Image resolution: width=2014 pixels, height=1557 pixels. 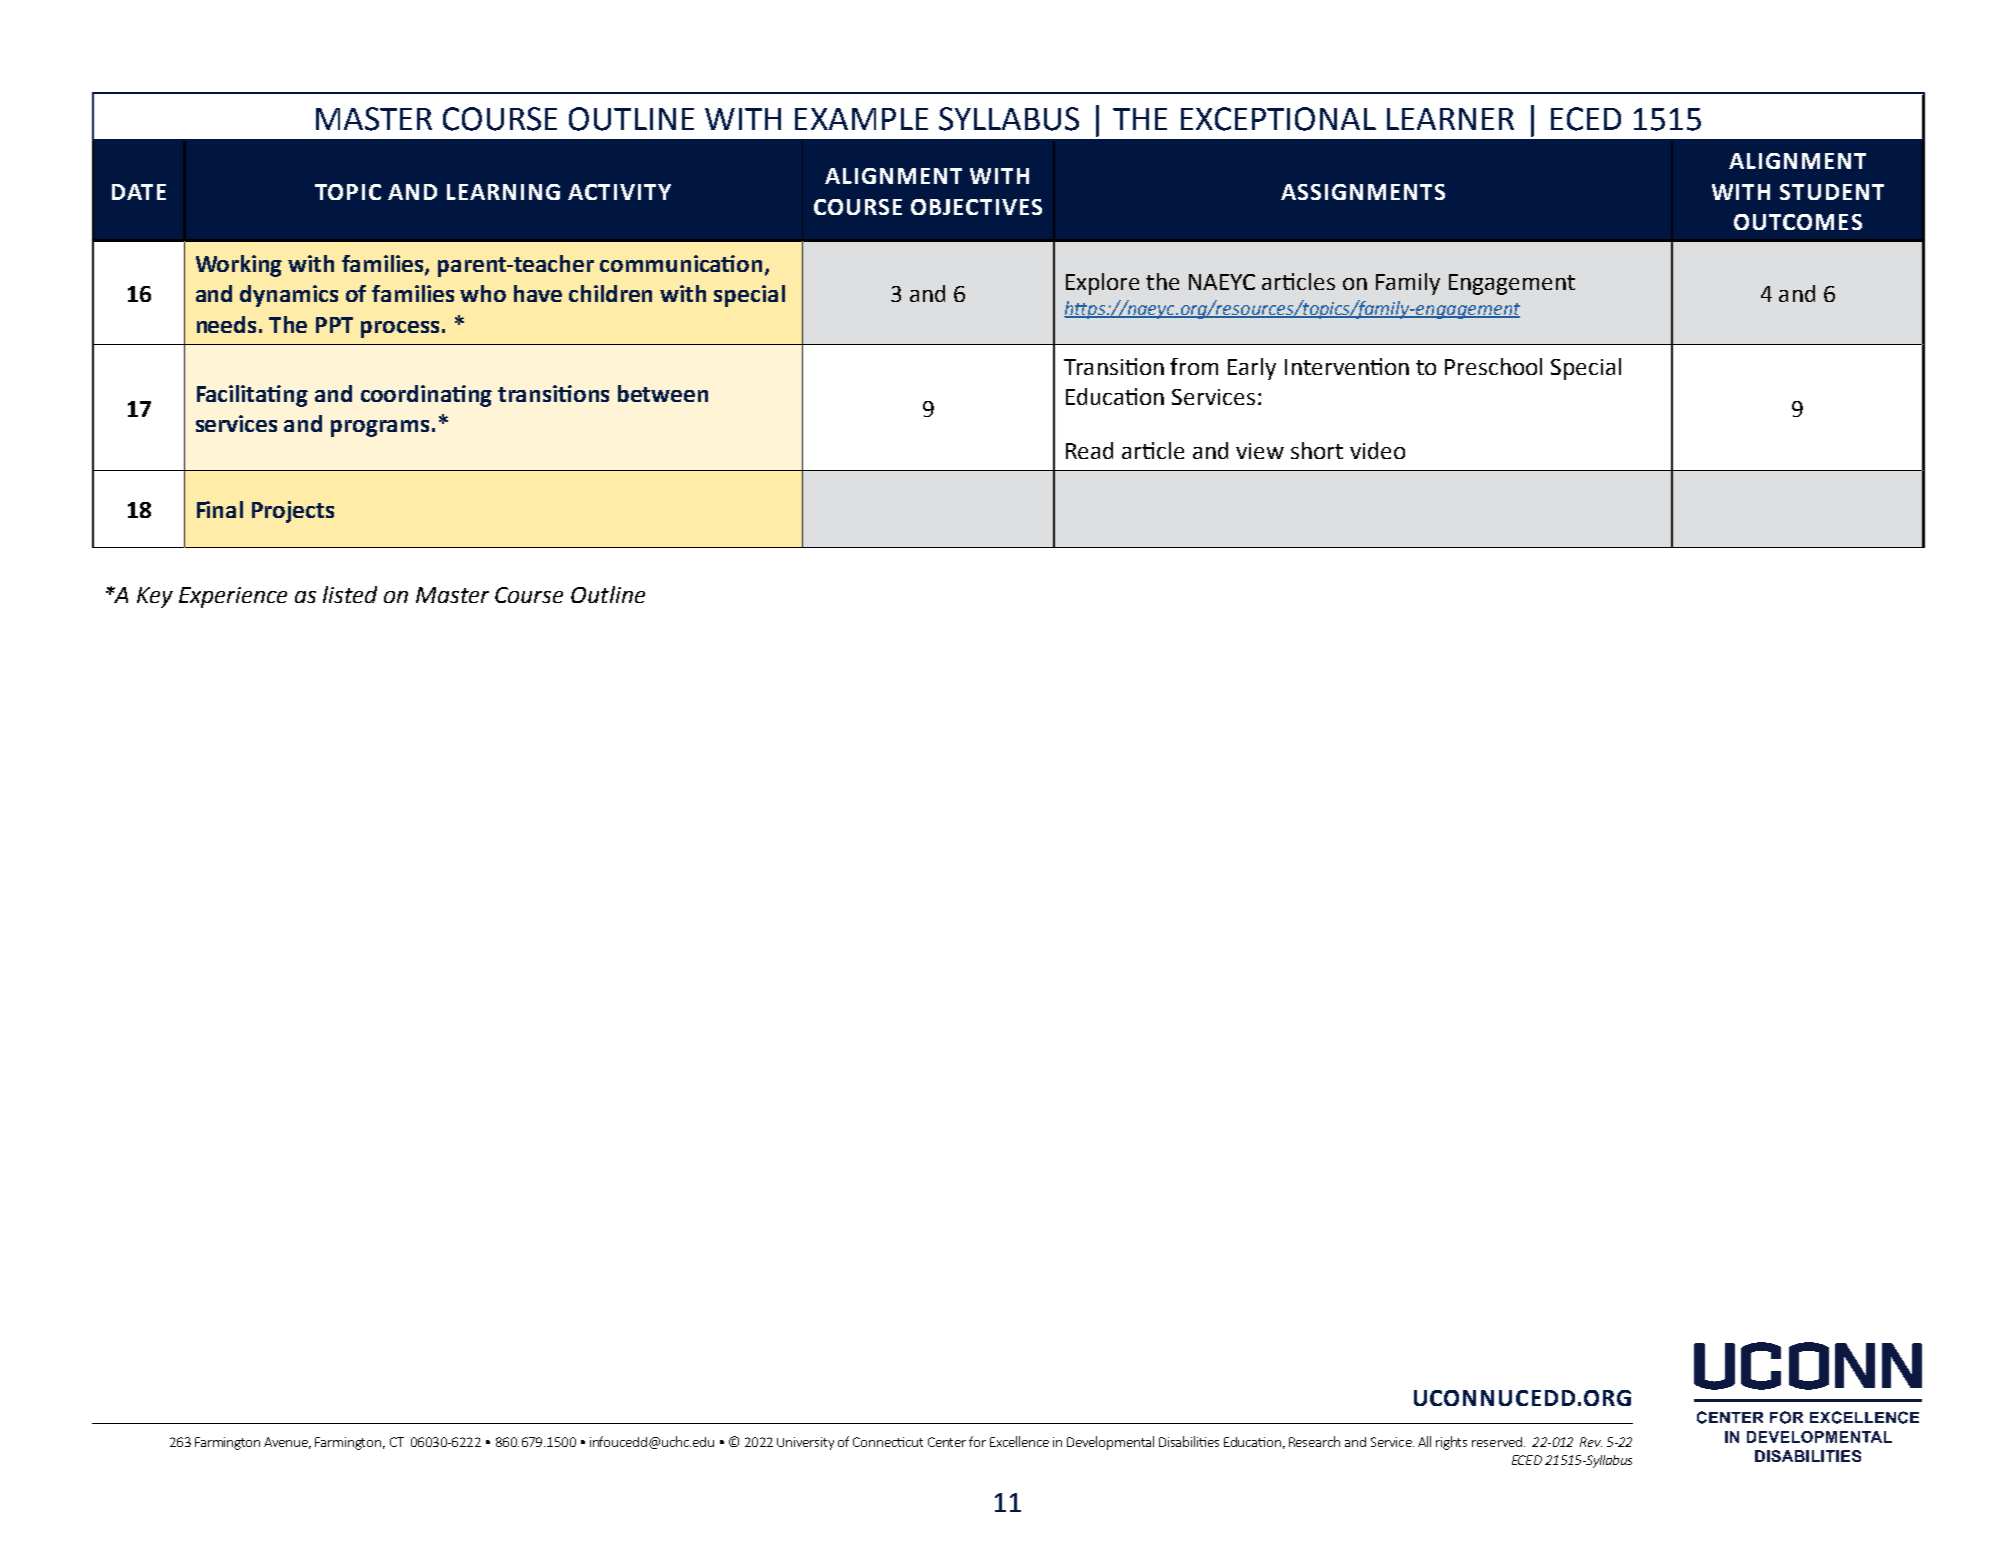 I want to click on short, so click(x=1317, y=450).
